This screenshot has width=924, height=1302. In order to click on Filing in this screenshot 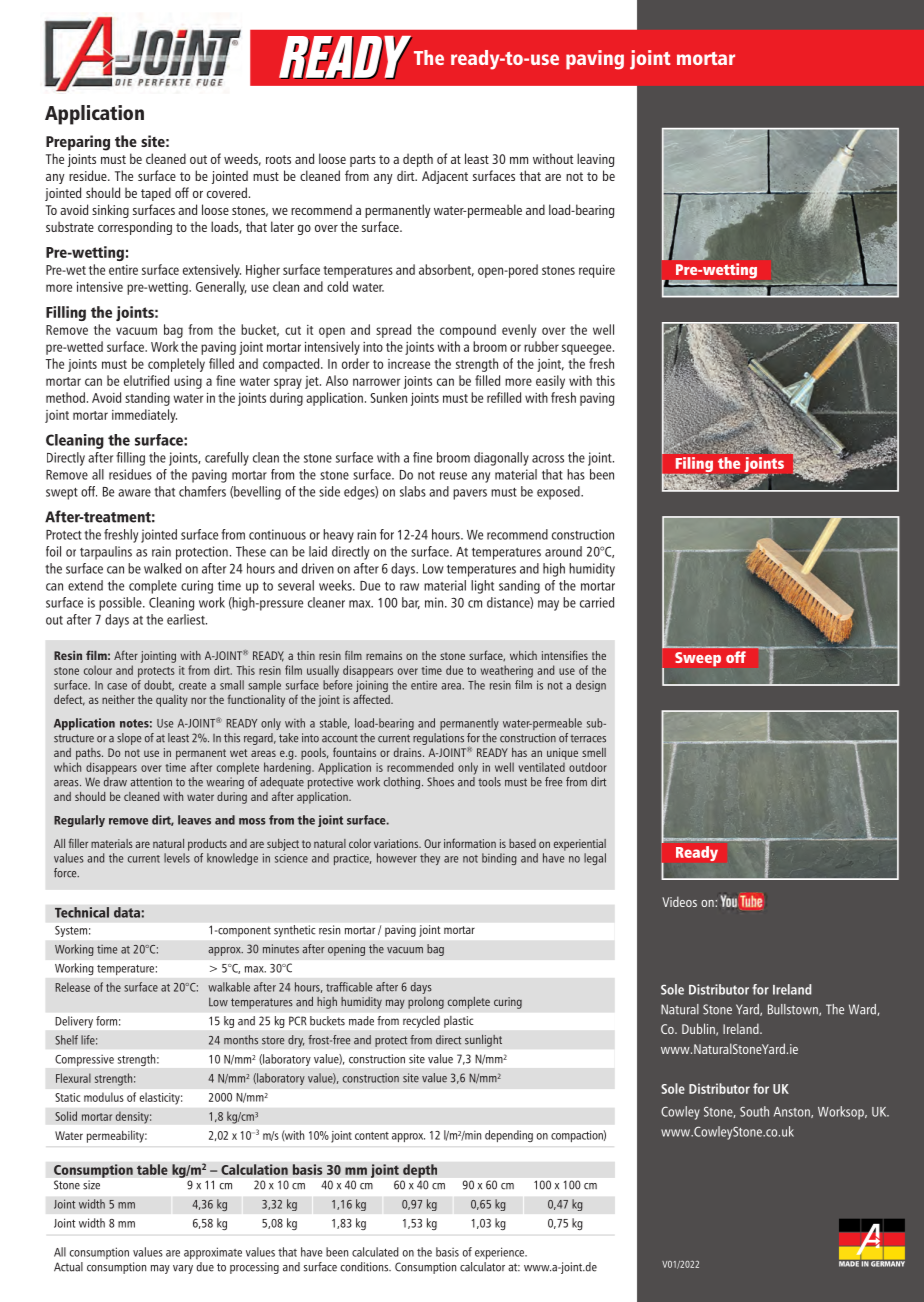, I will do `click(693, 466)`.
